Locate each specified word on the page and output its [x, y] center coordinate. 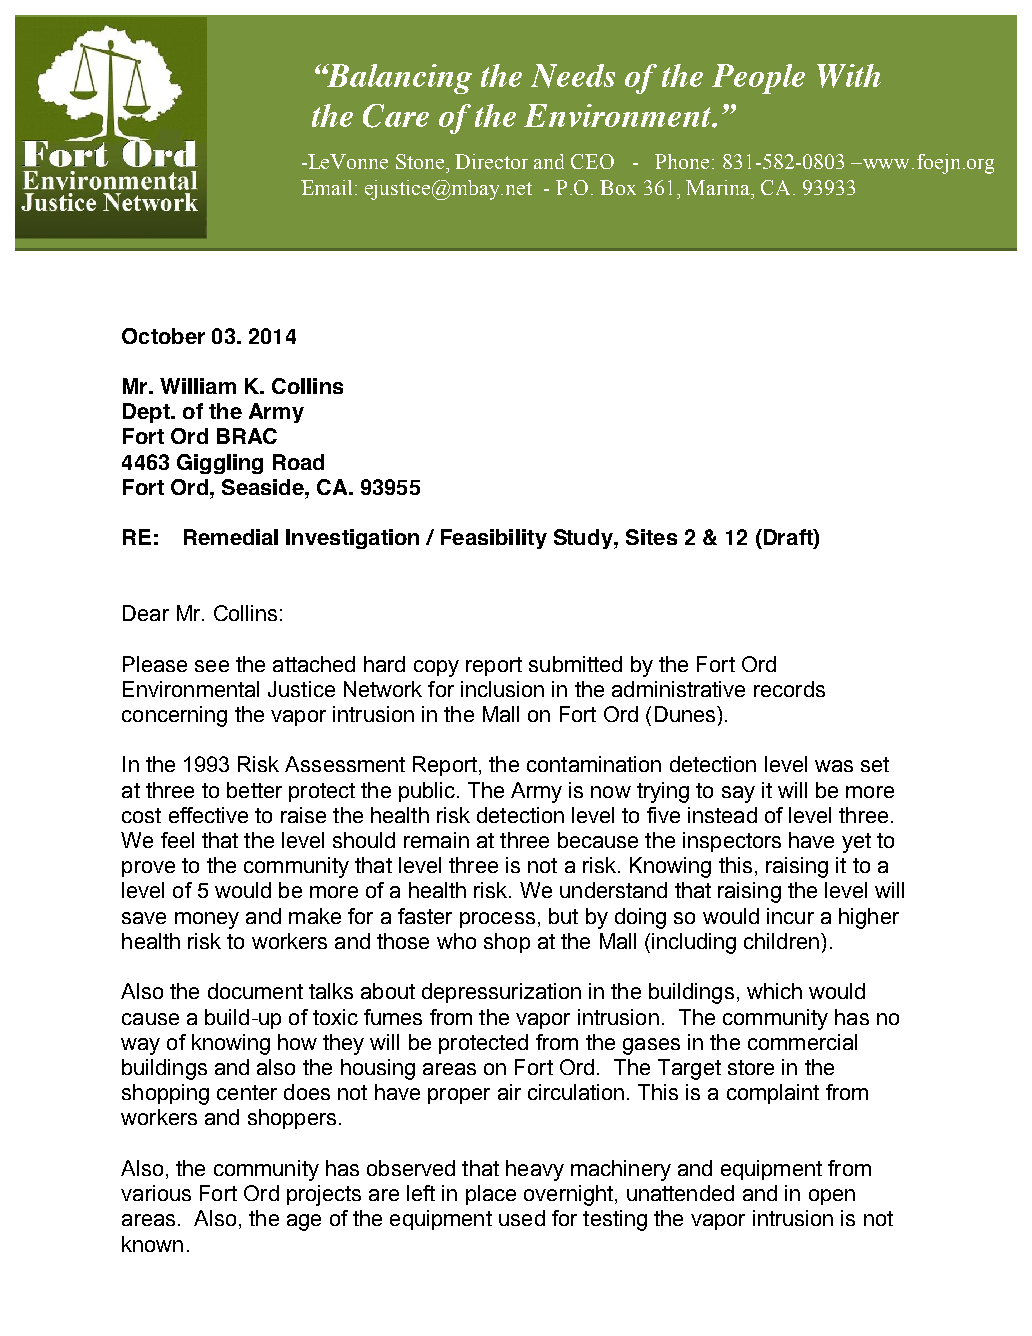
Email [326, 187]
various [156, 1193]
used [522, 1218]
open [832, 1197]
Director [491, 161]
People [758, 79]
